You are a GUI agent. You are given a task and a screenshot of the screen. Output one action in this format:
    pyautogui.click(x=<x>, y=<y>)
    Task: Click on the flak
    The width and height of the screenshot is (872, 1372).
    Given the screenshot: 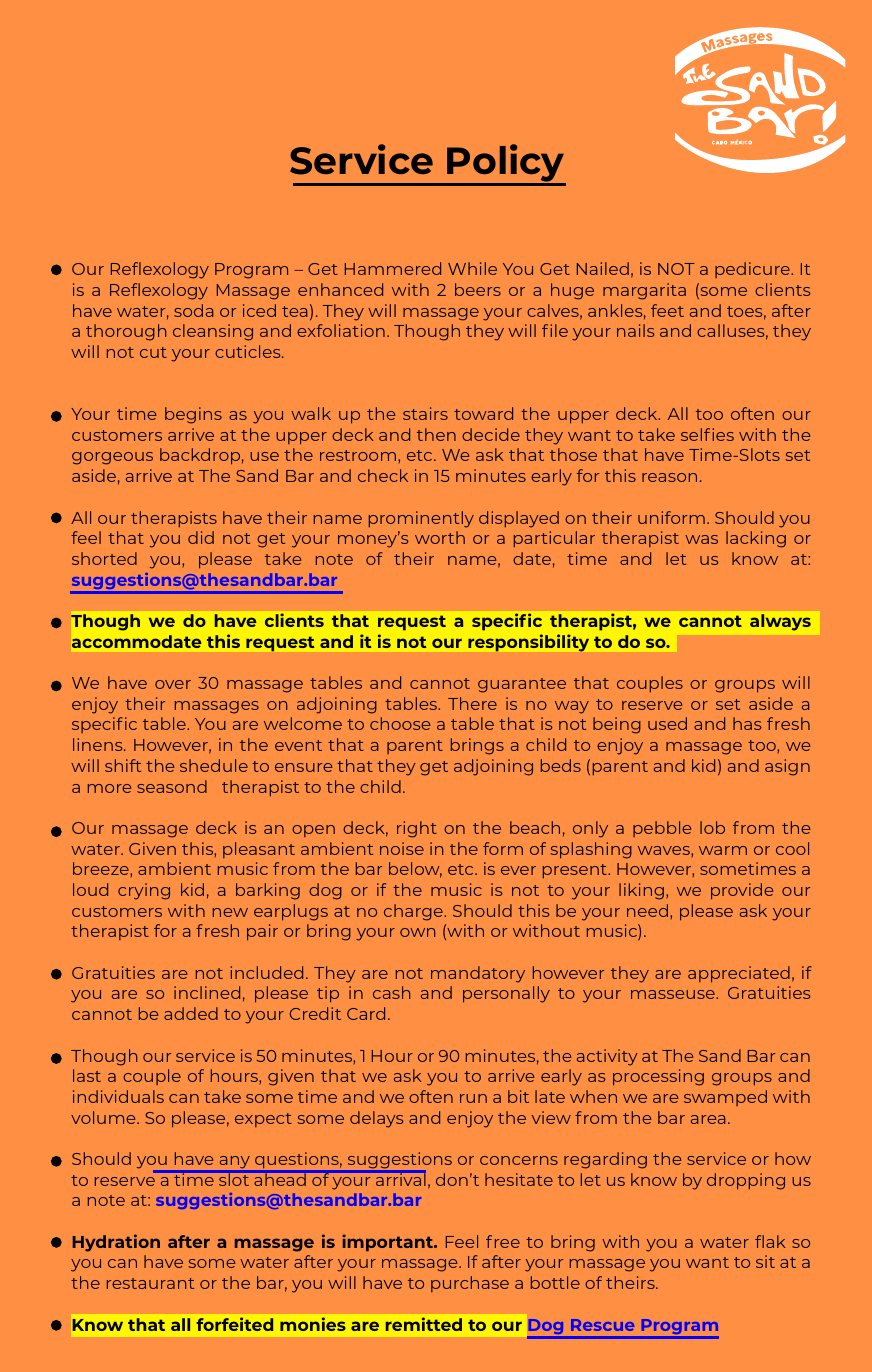 What is the action you would take?
    pyautogui.click(x=770, y=1241)
